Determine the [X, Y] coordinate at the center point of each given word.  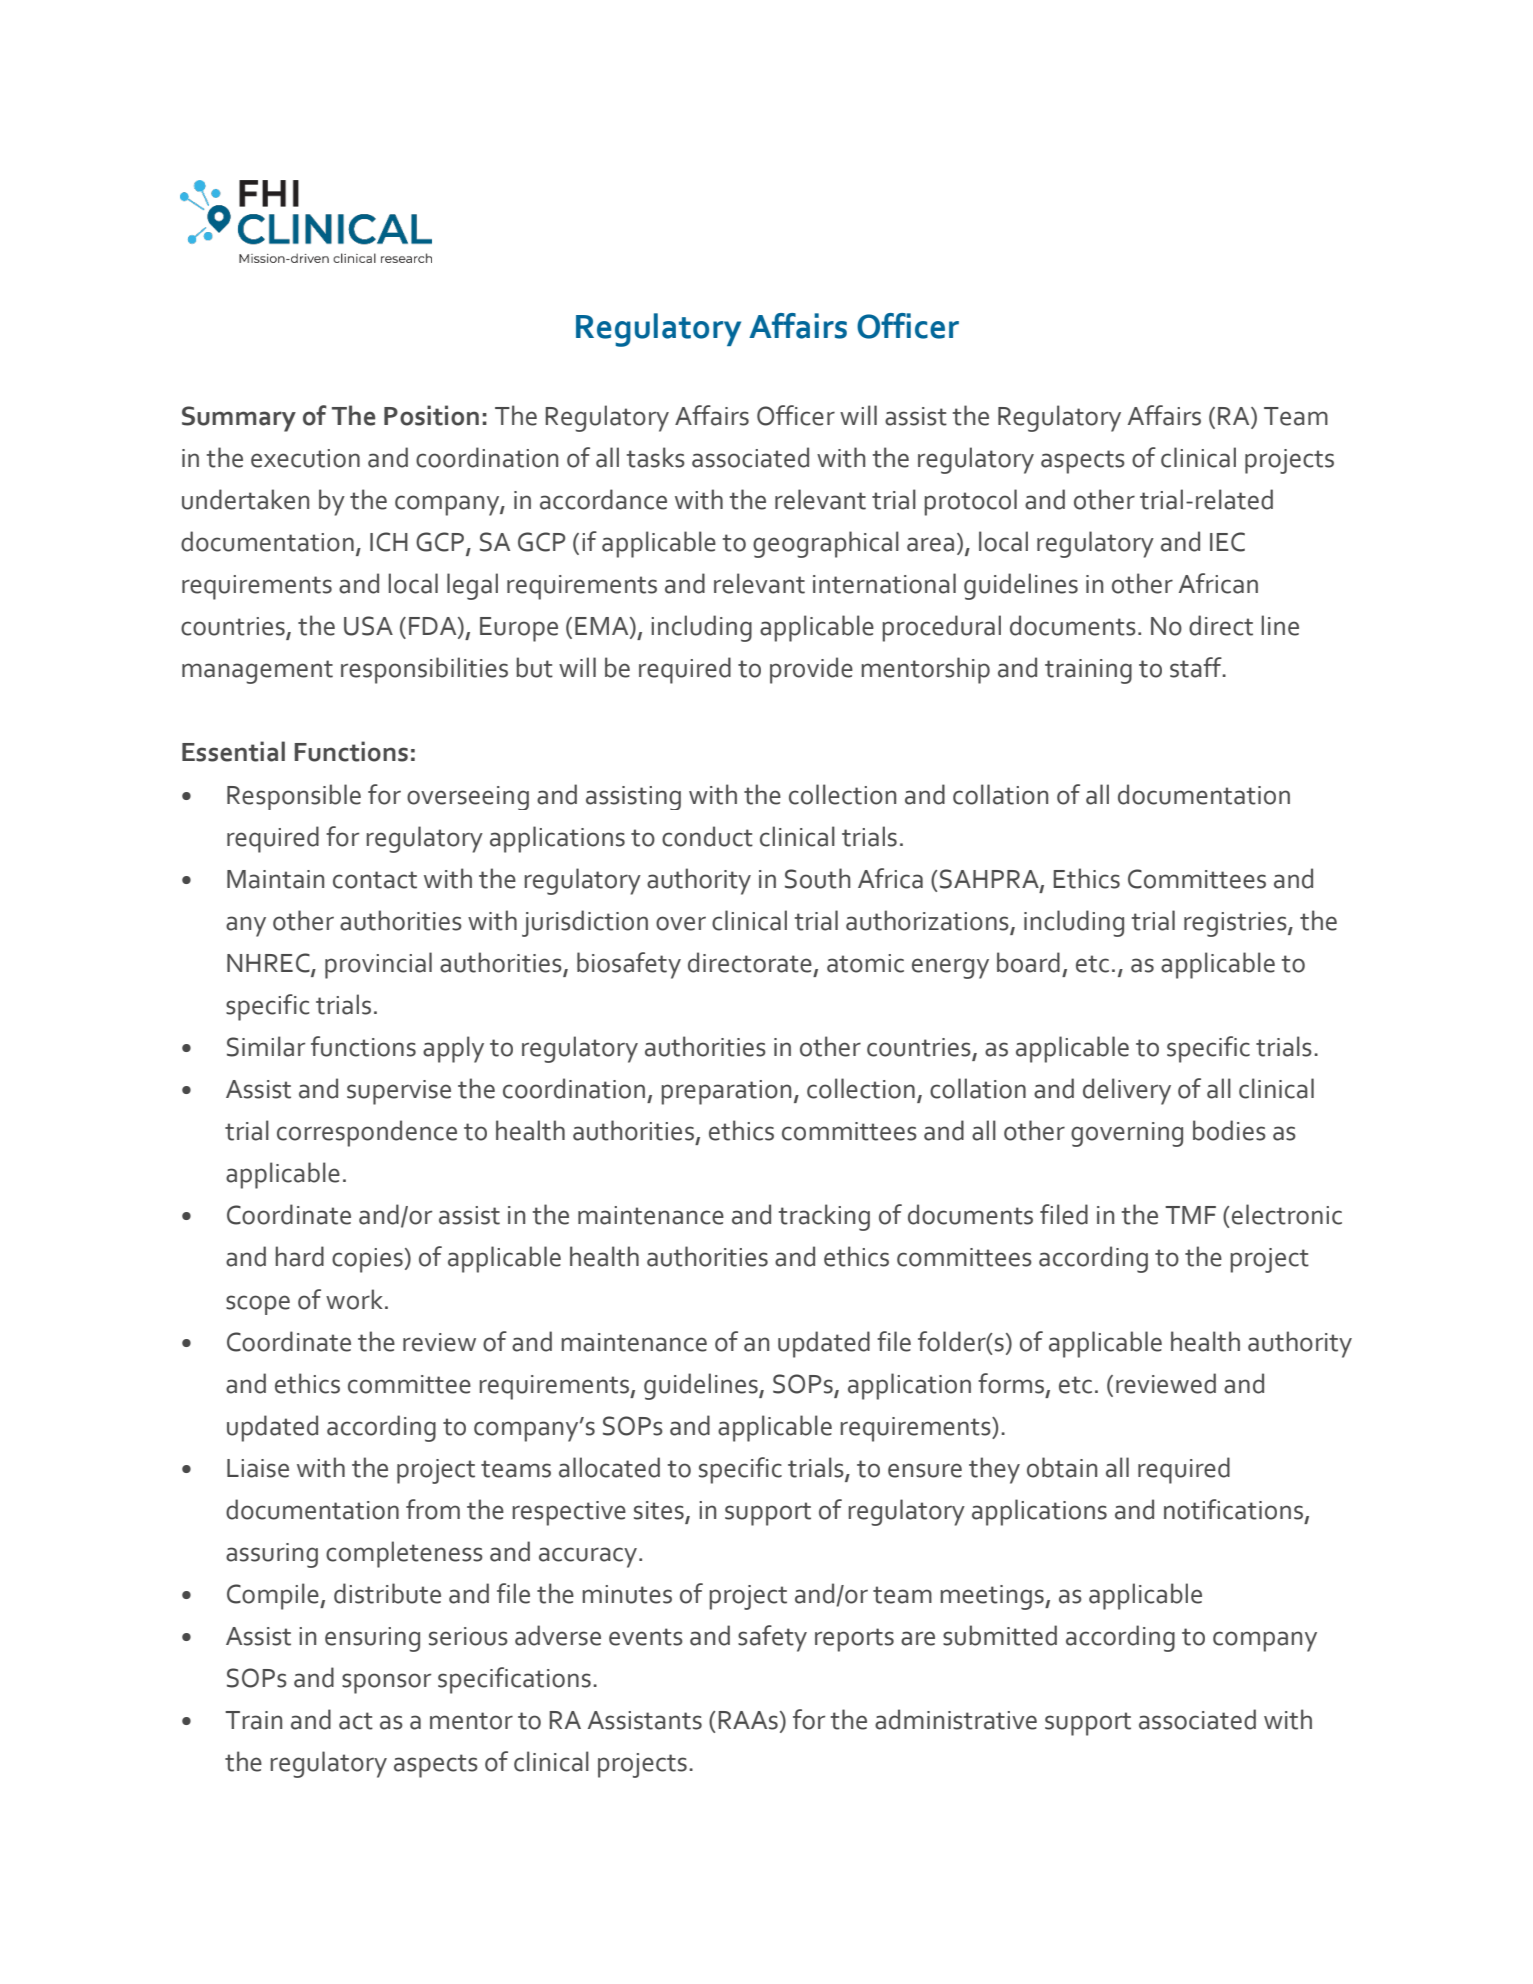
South [817, 878]
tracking [824, 1217]
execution [305, 458]
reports [854, 1640]
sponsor [386, 1683]
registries [1236, 924]
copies [367, 1260]
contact [375, 880]
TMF [1190, 1215]
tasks [656, 457]
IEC [1227, 542]
